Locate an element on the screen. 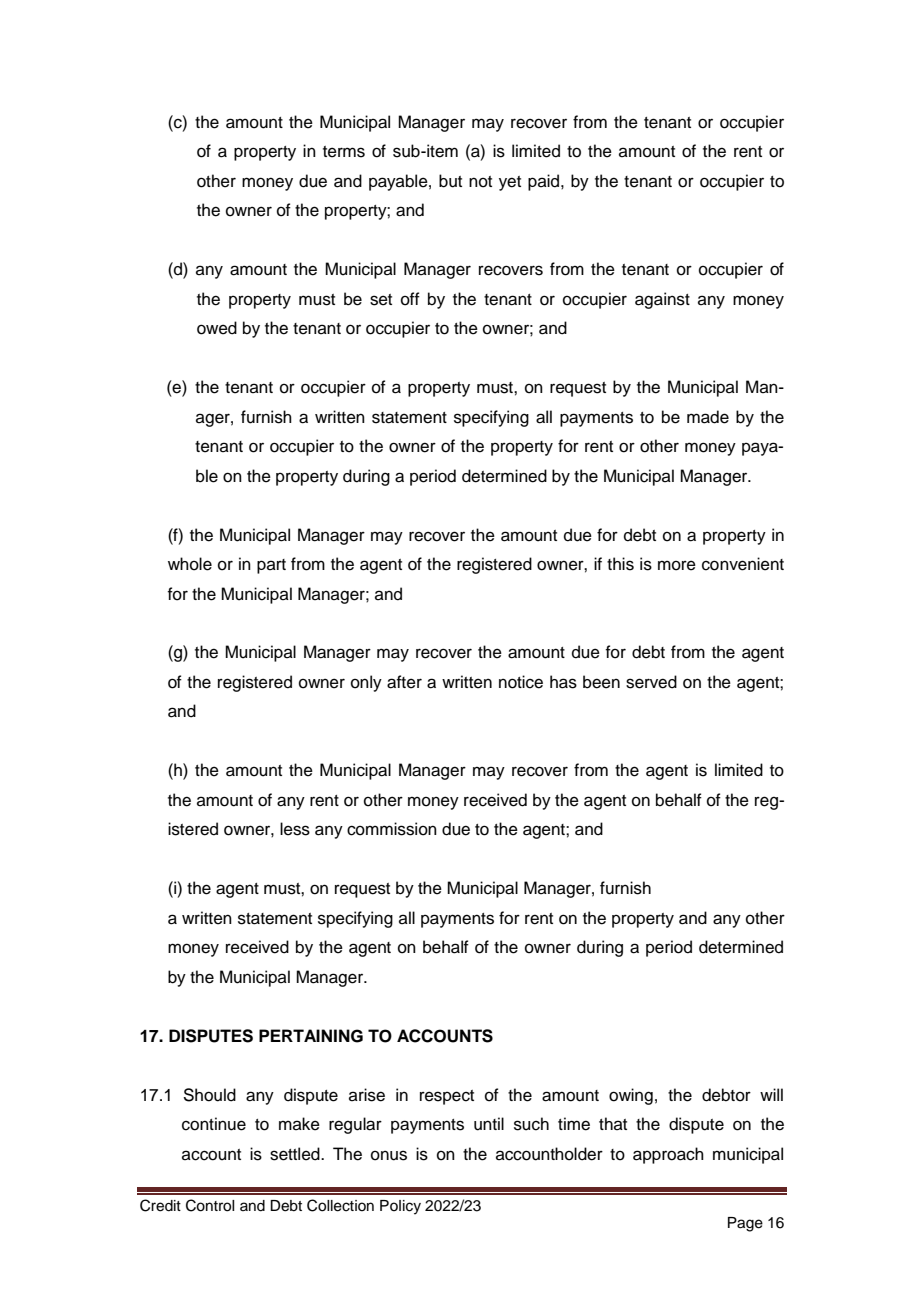  against is located at coordinates (662, 300).
